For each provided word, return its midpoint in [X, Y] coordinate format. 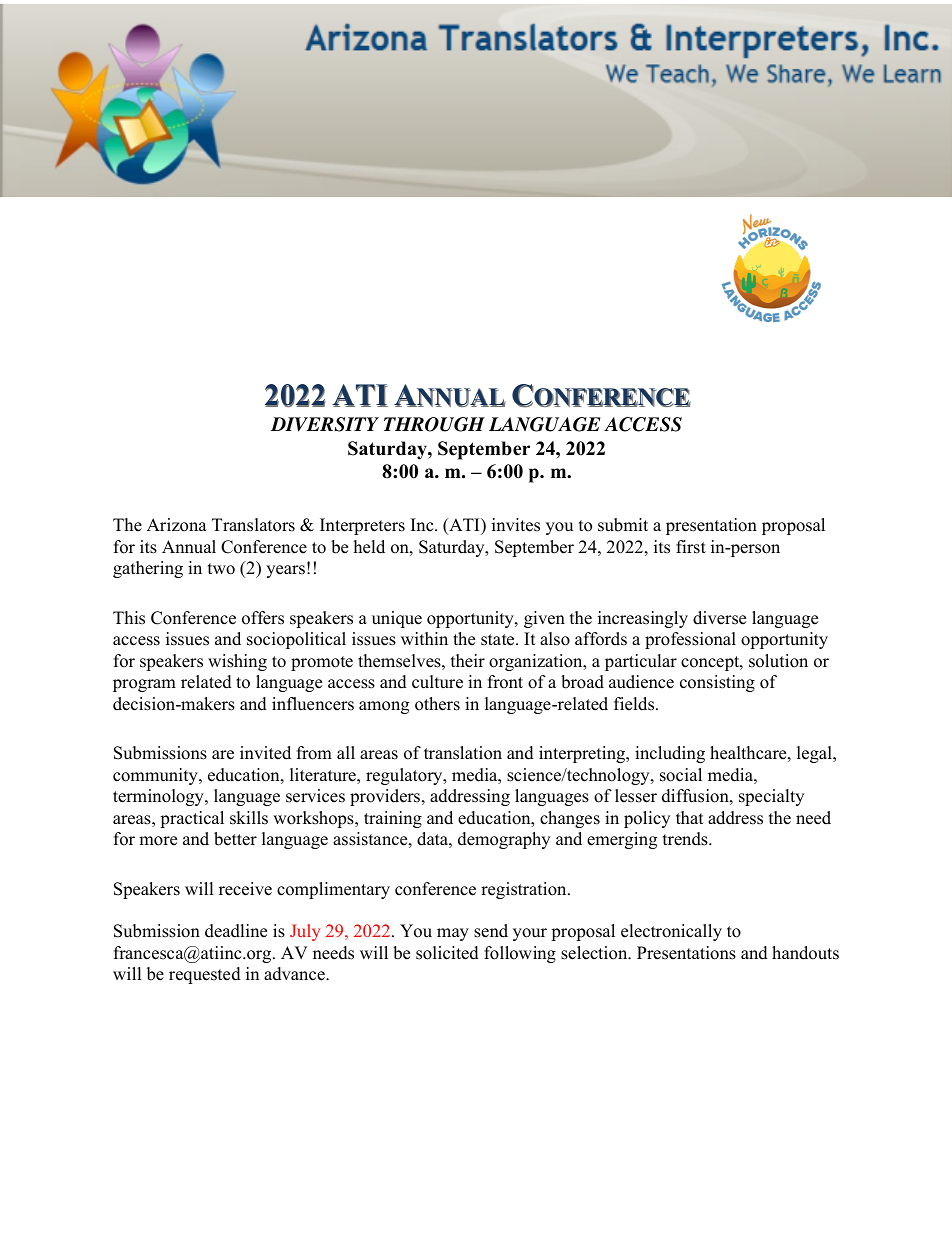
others [437, 704]
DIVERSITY [325, 424]
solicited [447, 953]
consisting [717, 683]
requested [205, 975]
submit [623, 525]
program [144, 685]
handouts [805, 953]
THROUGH [434, 424]
